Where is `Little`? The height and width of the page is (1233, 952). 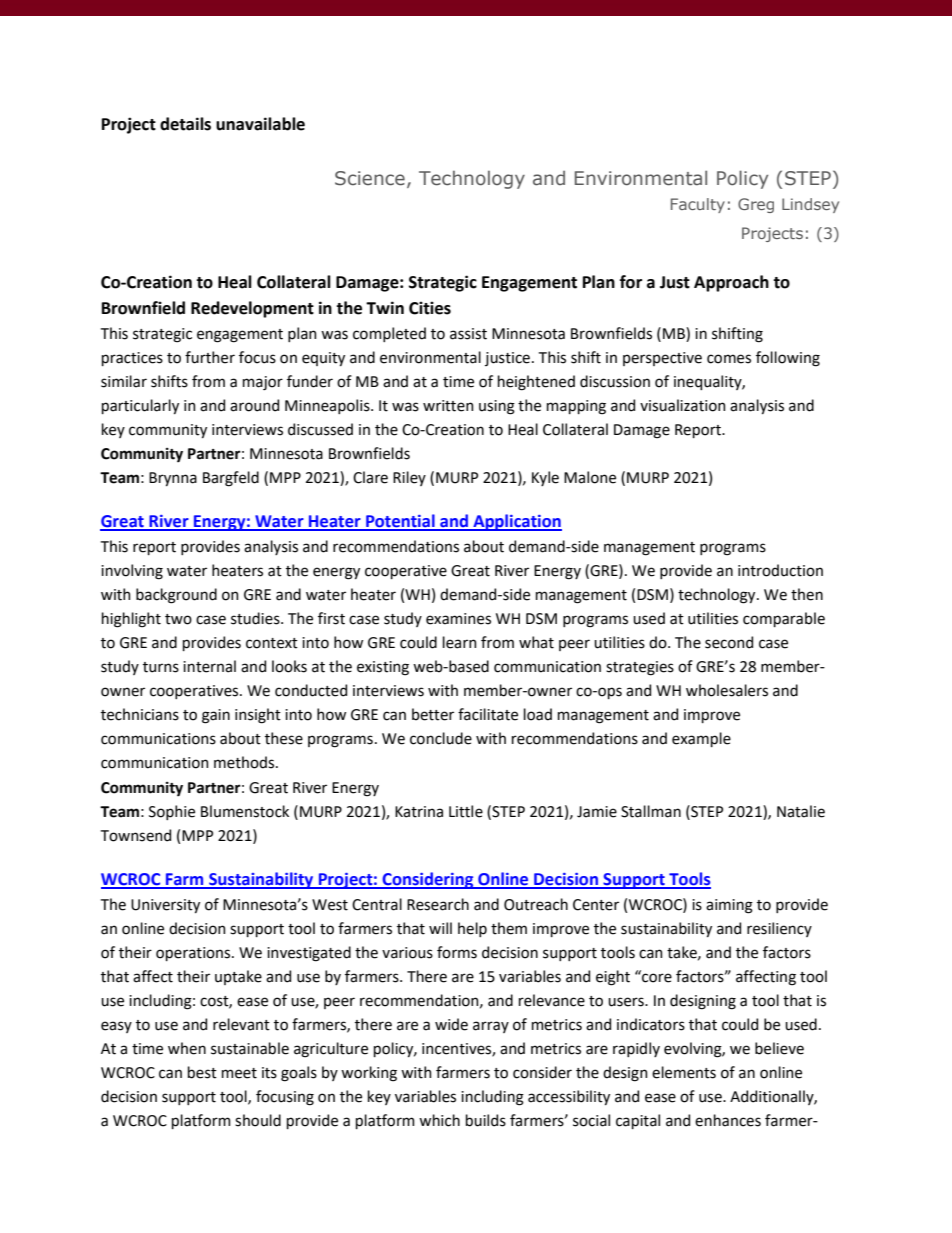 Little is located at coordinates (466, 811).
